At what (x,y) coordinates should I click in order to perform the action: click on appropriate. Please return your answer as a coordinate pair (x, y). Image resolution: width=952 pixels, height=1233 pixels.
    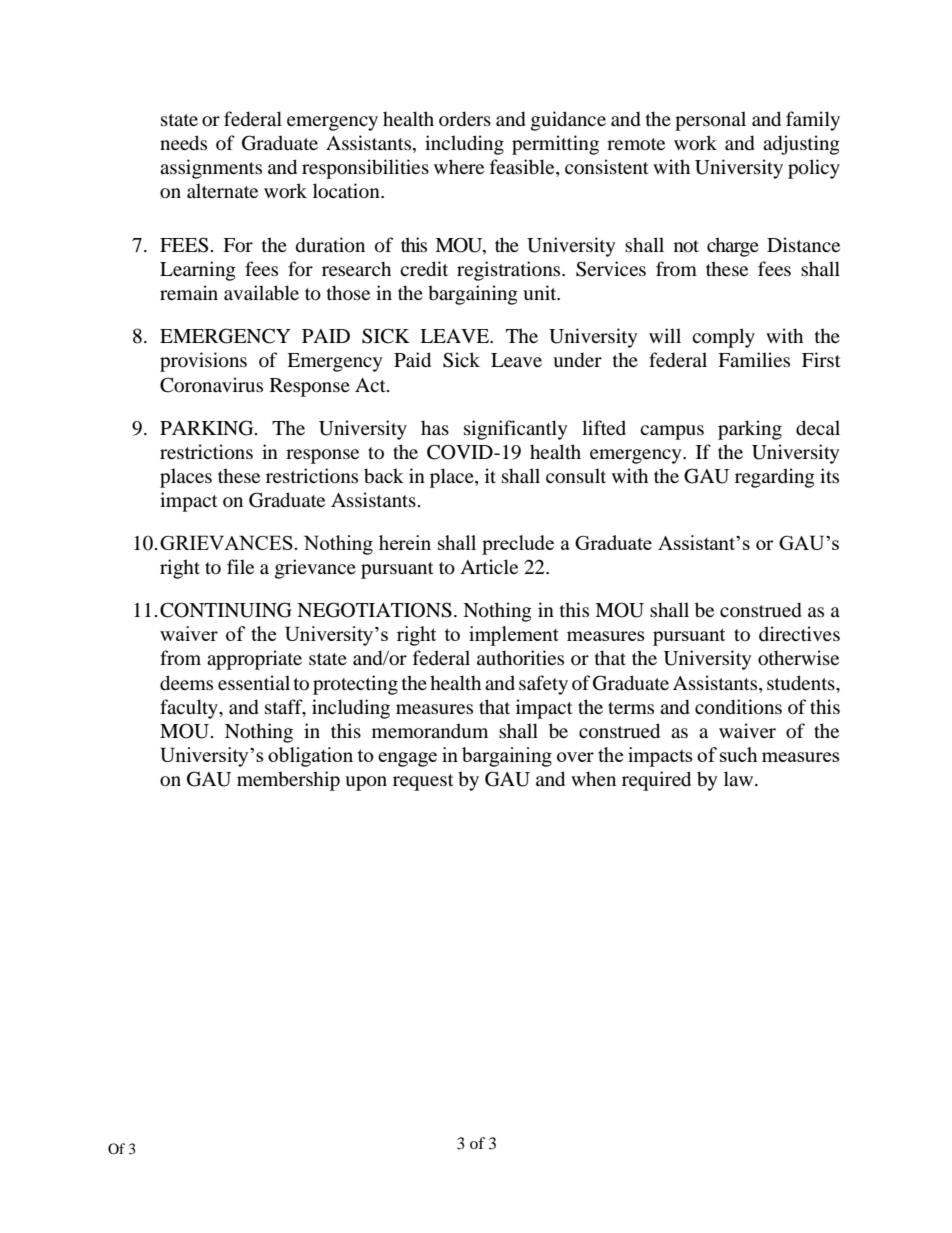
    Looking at the image, I should click on (254, 660).
